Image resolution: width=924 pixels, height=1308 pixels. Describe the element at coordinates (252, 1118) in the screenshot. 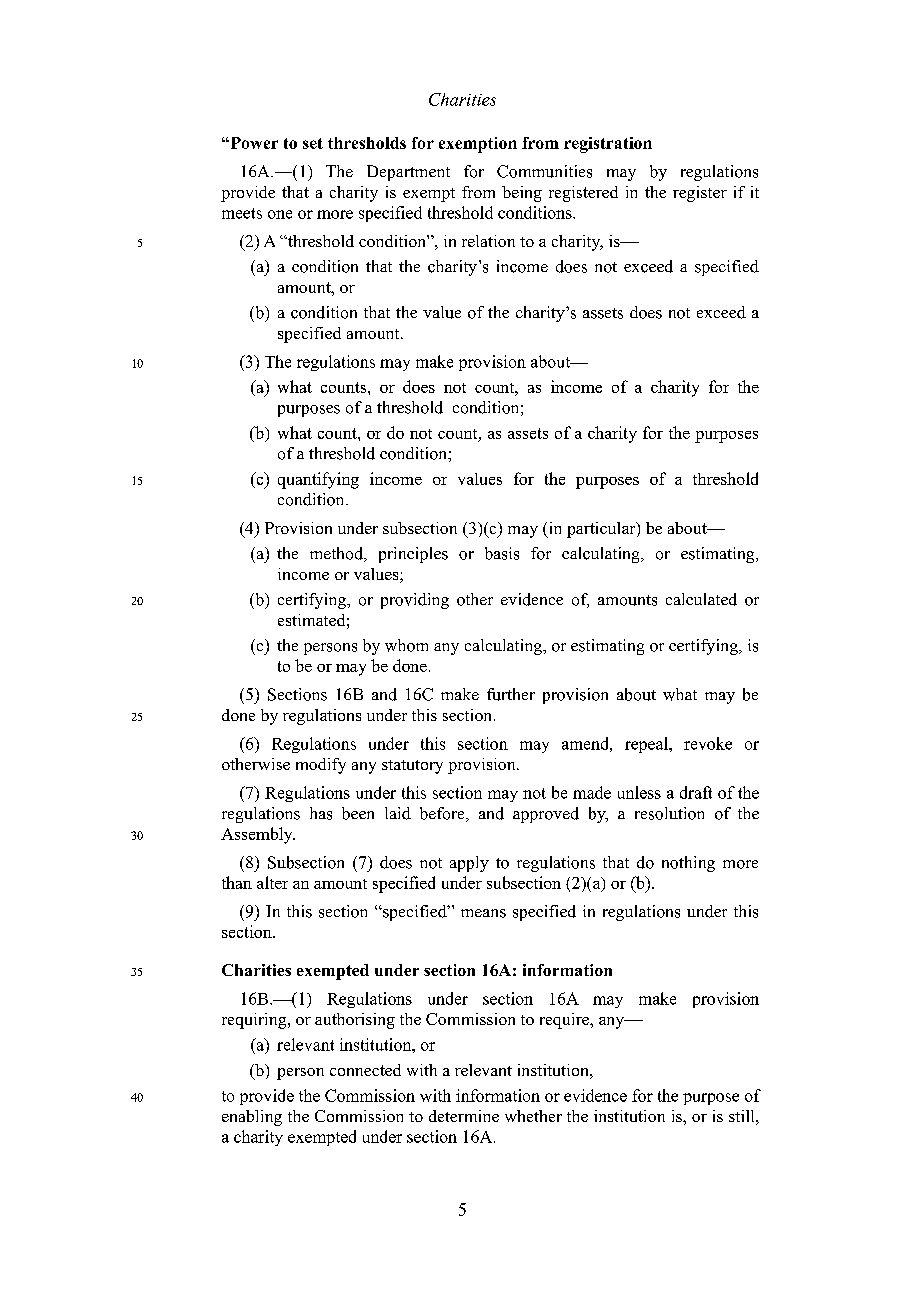

I see `enabling` at that location.
